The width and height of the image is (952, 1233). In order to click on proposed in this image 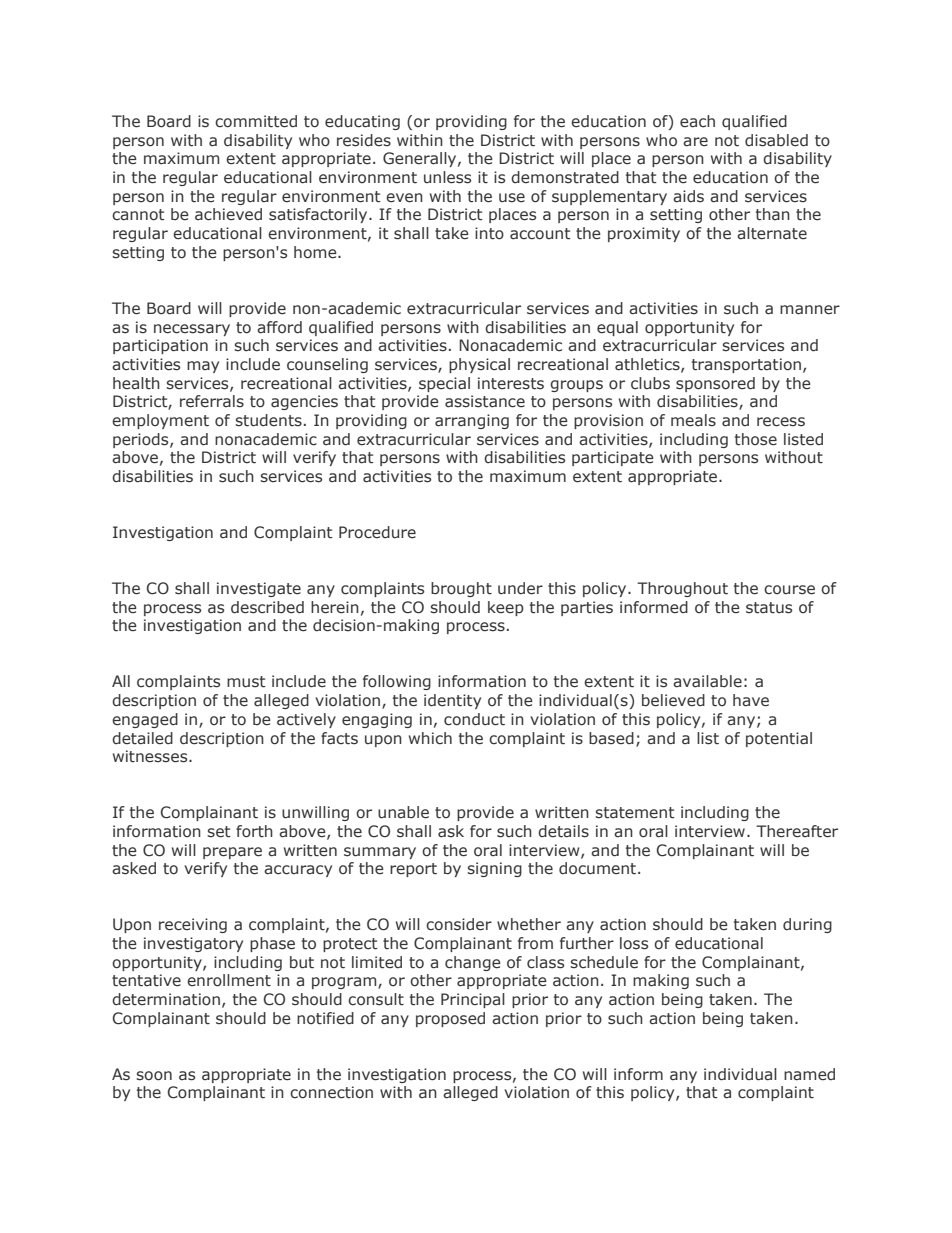, I will do `click(450, 1019)`.
